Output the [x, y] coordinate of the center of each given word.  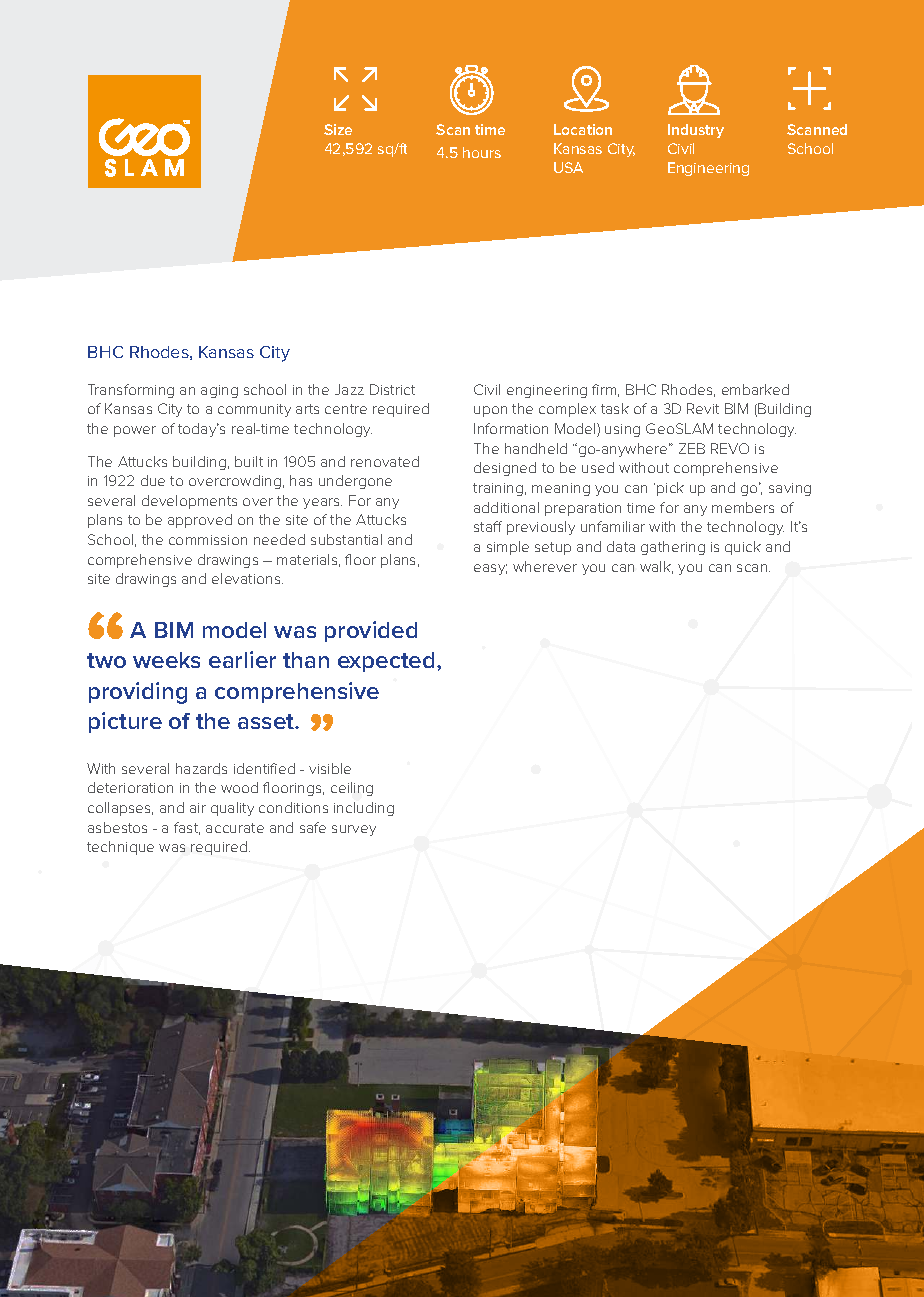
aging [219, 391]
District [392, 389]
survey [354, 830]
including [364, 809]
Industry [696, 131]
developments [189, 502]
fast [187, 828]
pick [670, 489]
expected [386, 662]
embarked [755, 389]
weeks [166, 660]
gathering [673, 548]
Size [338, 129]
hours [482, 152]
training [498, 489]
